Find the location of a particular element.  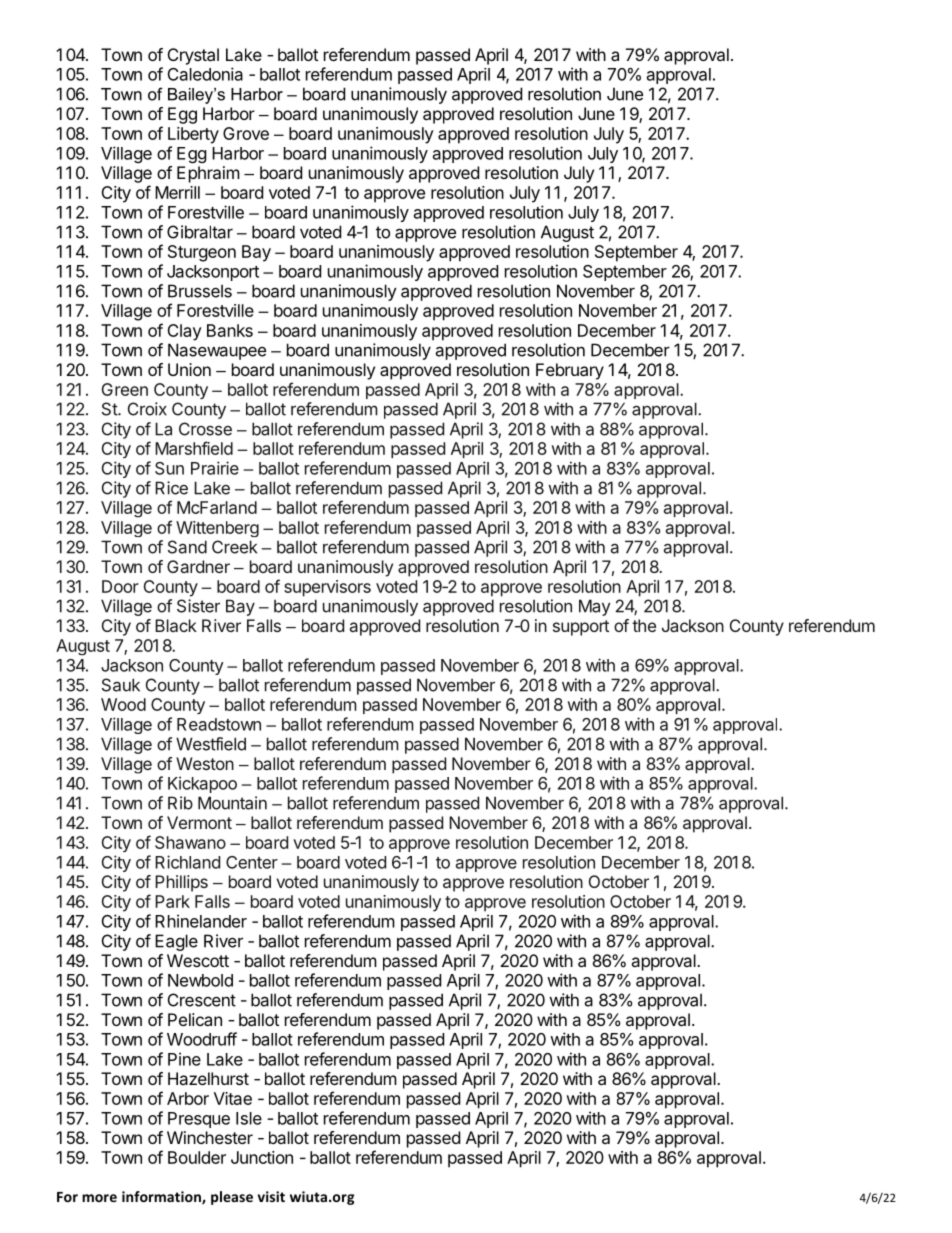

May is located at coordinates (595, 607).
